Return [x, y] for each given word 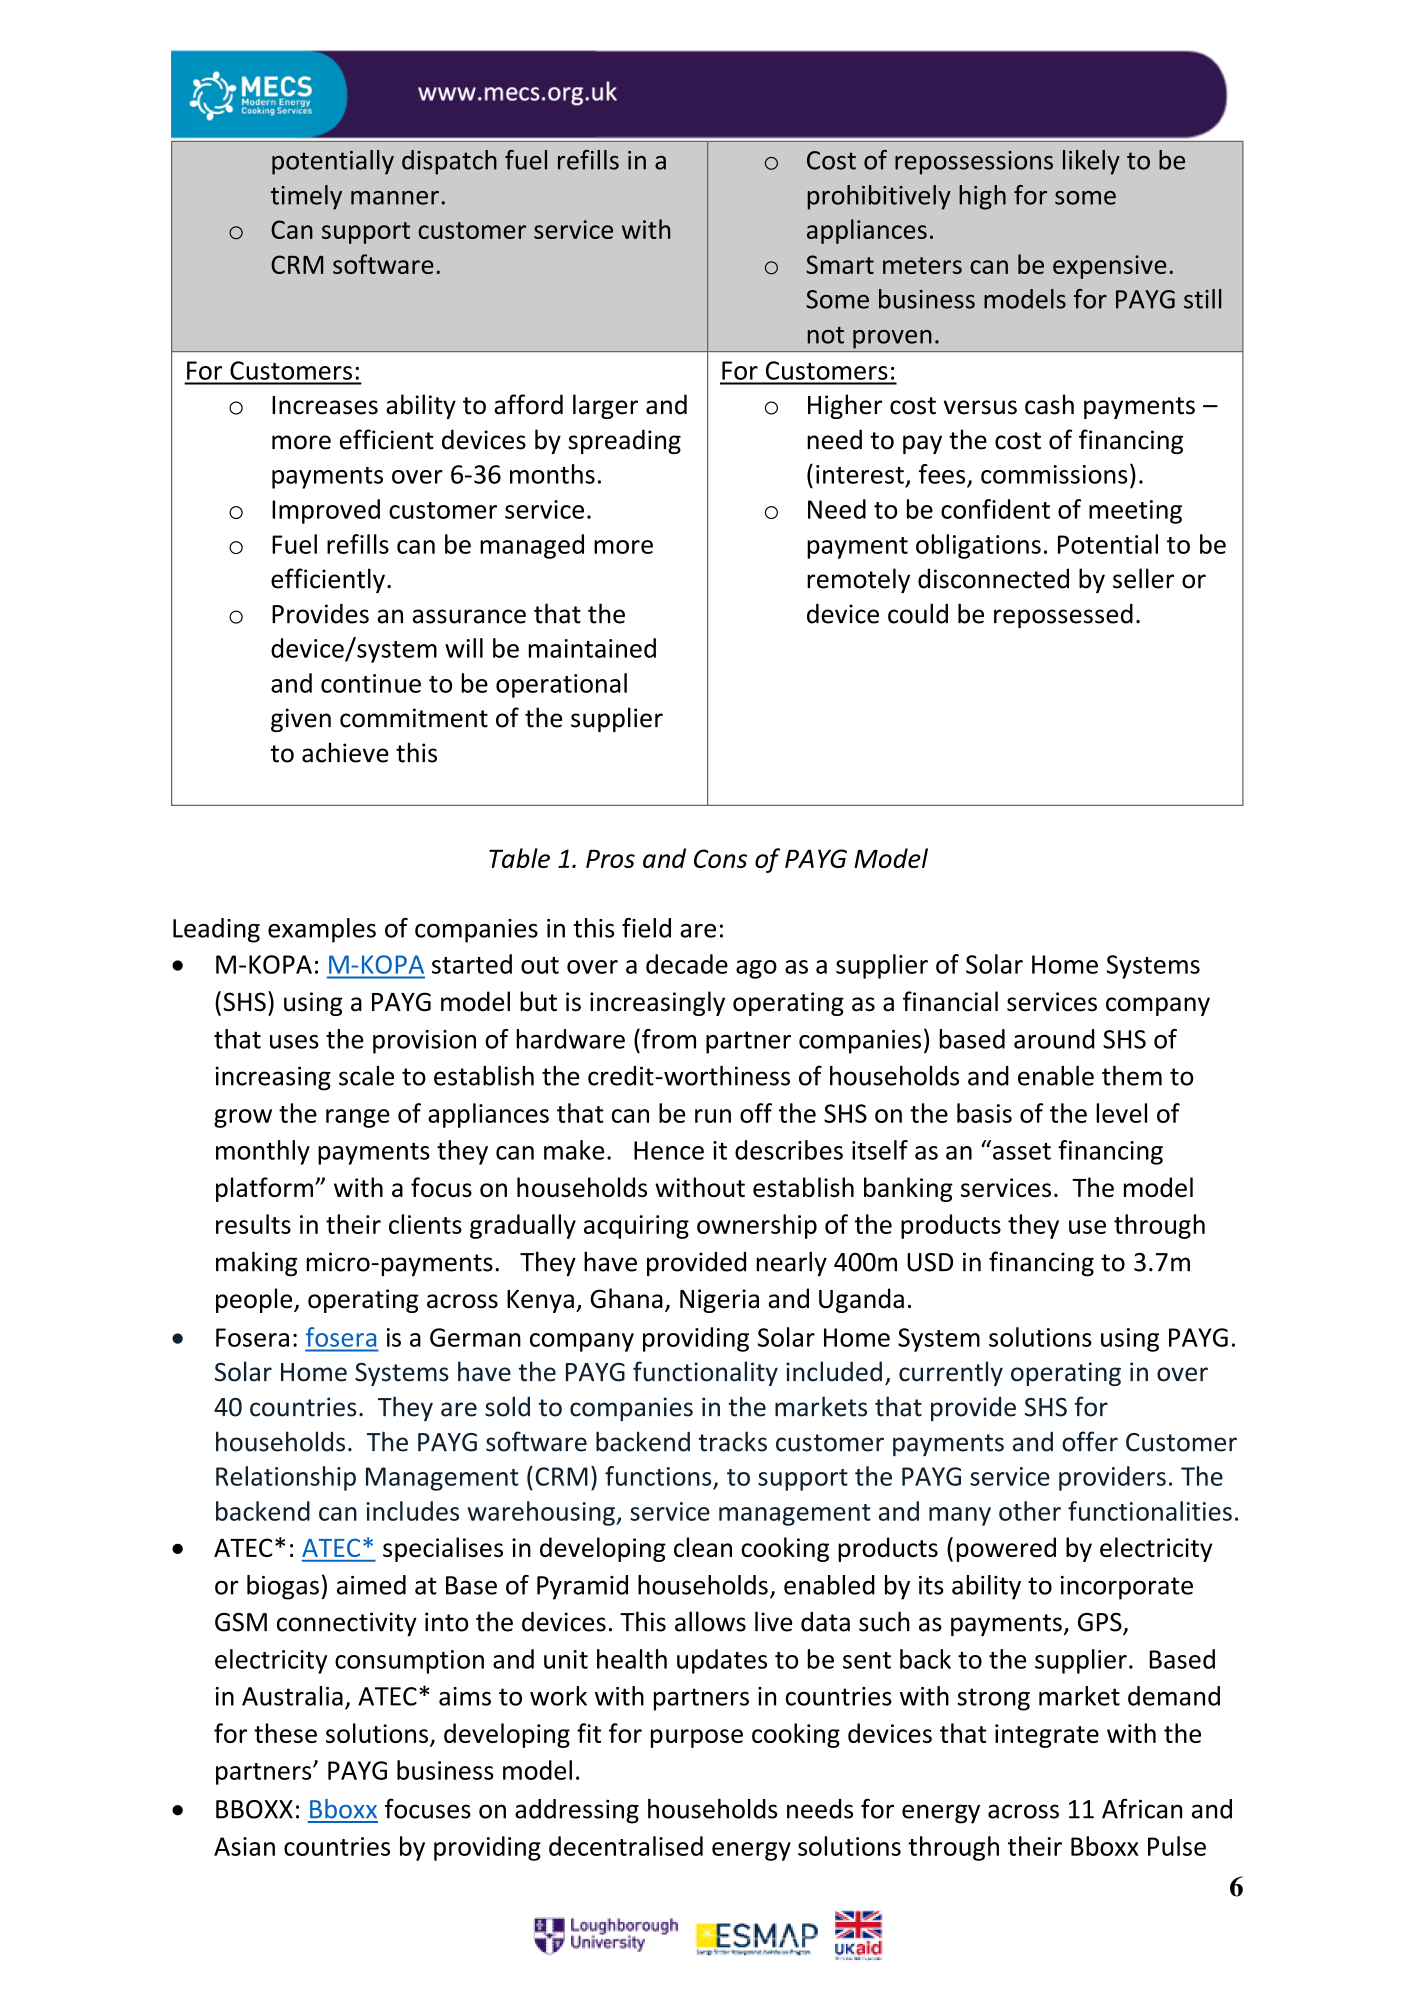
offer [1090, 1441]
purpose [697, 1738]
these [285, 1733]
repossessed [1063, 615]
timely [306, 197]
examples [322, 930]
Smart [840, 264]
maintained [592, 648]
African [1142, 1808]
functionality [705, 1373]
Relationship [286, 1478]
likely [1091, 162]
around [1054, 1039]
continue [371, 683]
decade [687, 964]
